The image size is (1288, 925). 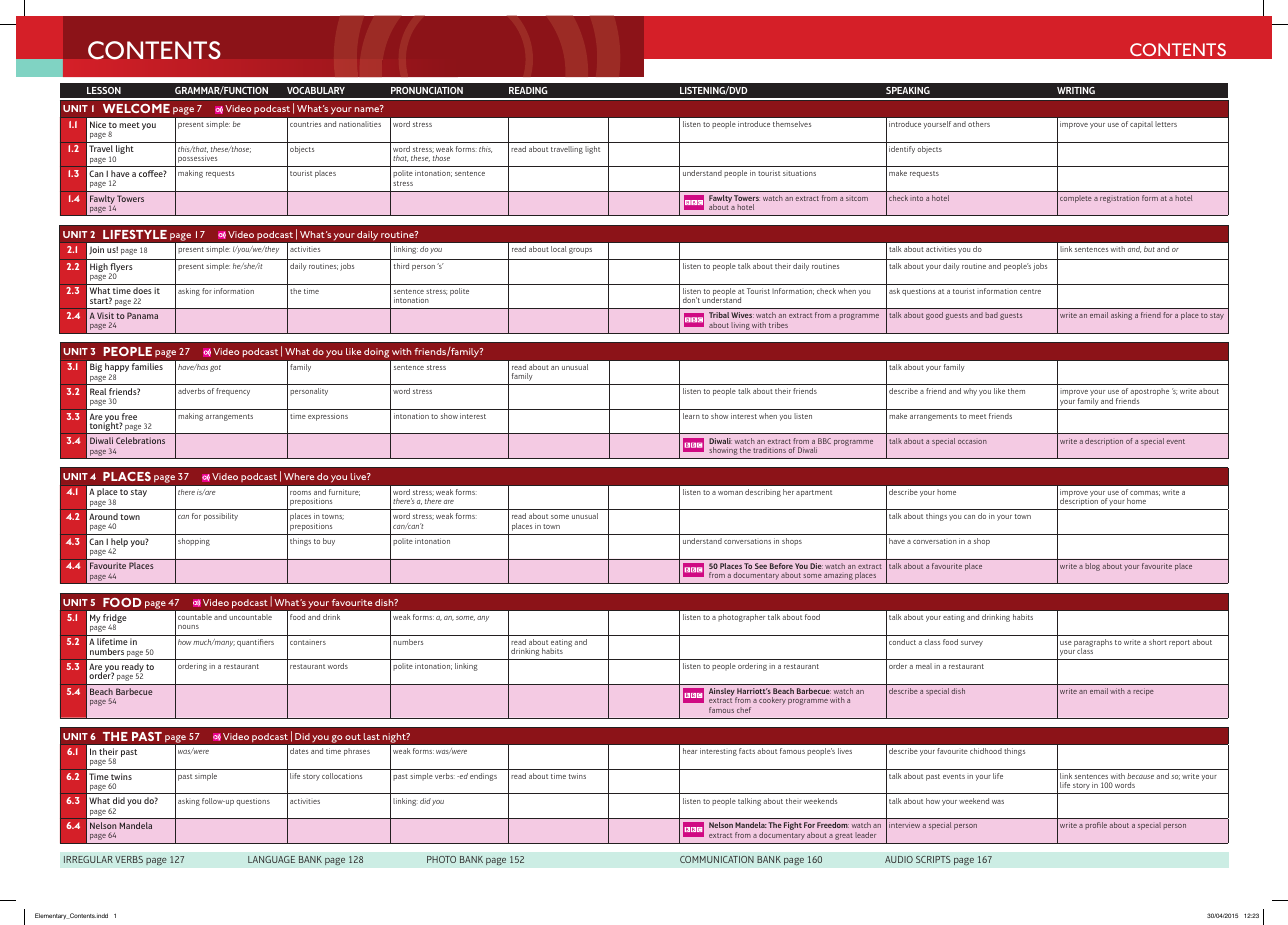 What do you see at coordinates (717, 859) in the screenshot?
I see `COMMUNICATION` at bounding box center [717, 859].
